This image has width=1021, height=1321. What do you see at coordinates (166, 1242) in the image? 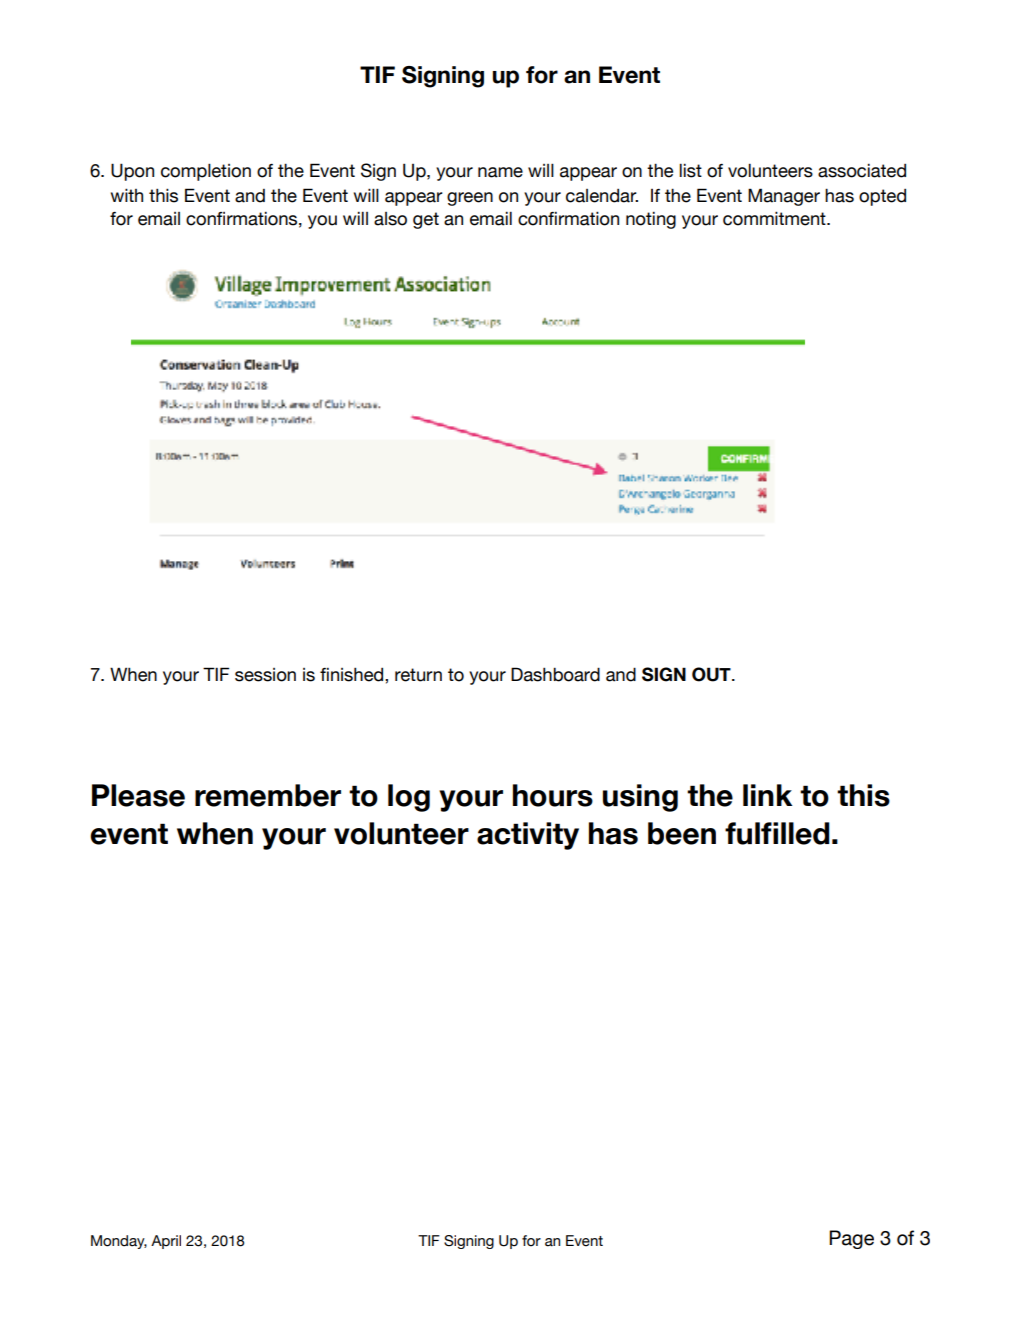
I see `April` at bounding box center [166, 1242].
